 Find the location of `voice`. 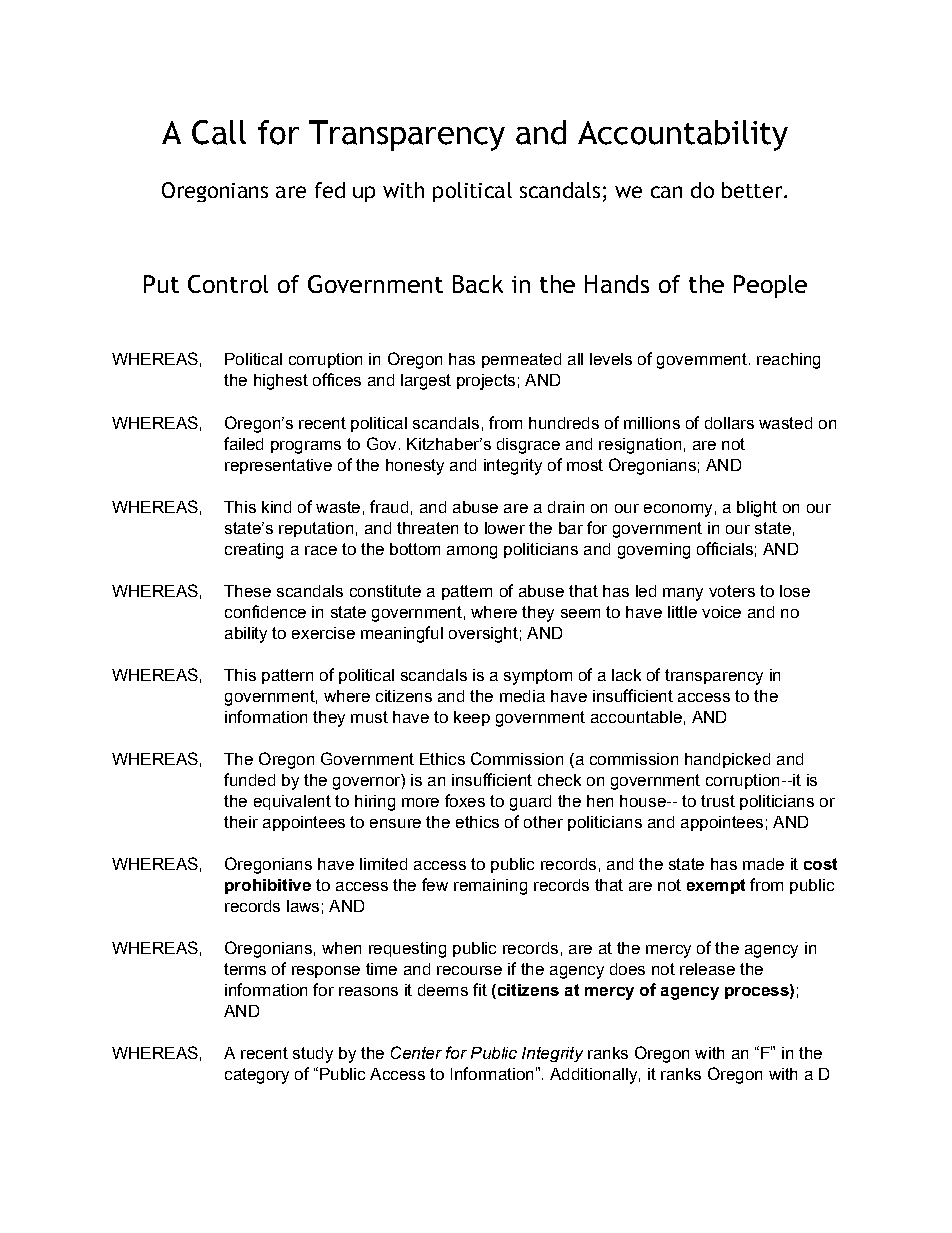

voice is located at coordinates (721, 612).
